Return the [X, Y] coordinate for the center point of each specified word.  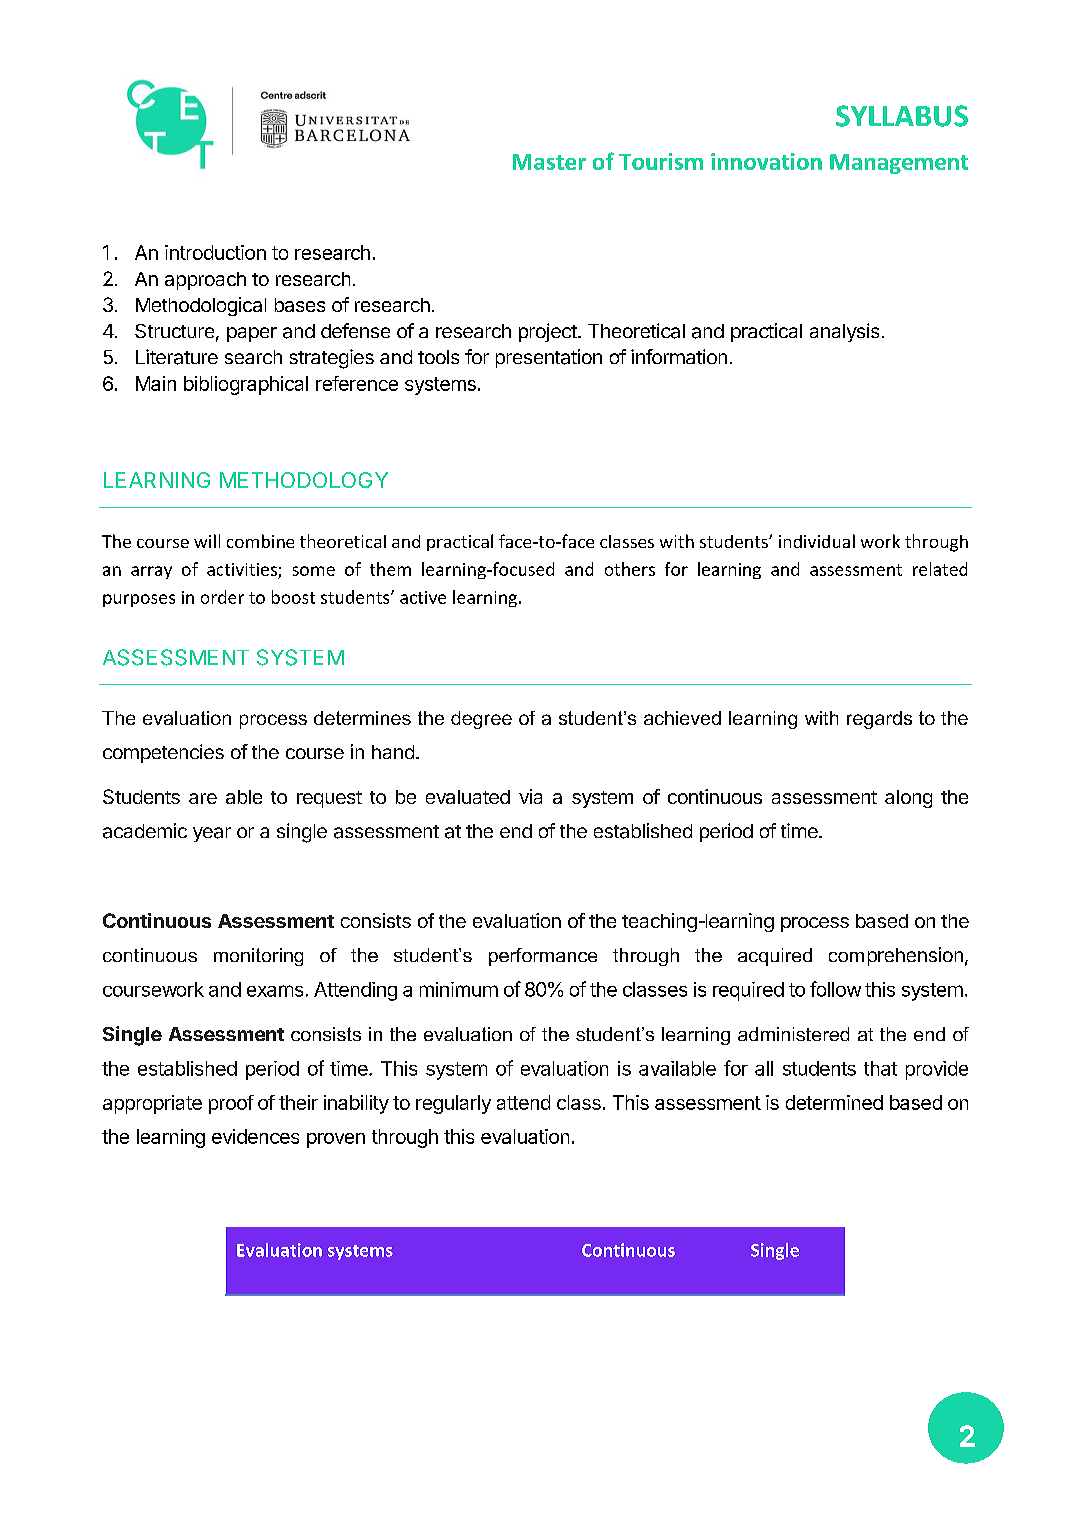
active [423, 597]
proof [231, 1104]
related [940, 569]
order [222, 597]
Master [549, 162]
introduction [215, 252]
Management [899, 164]
